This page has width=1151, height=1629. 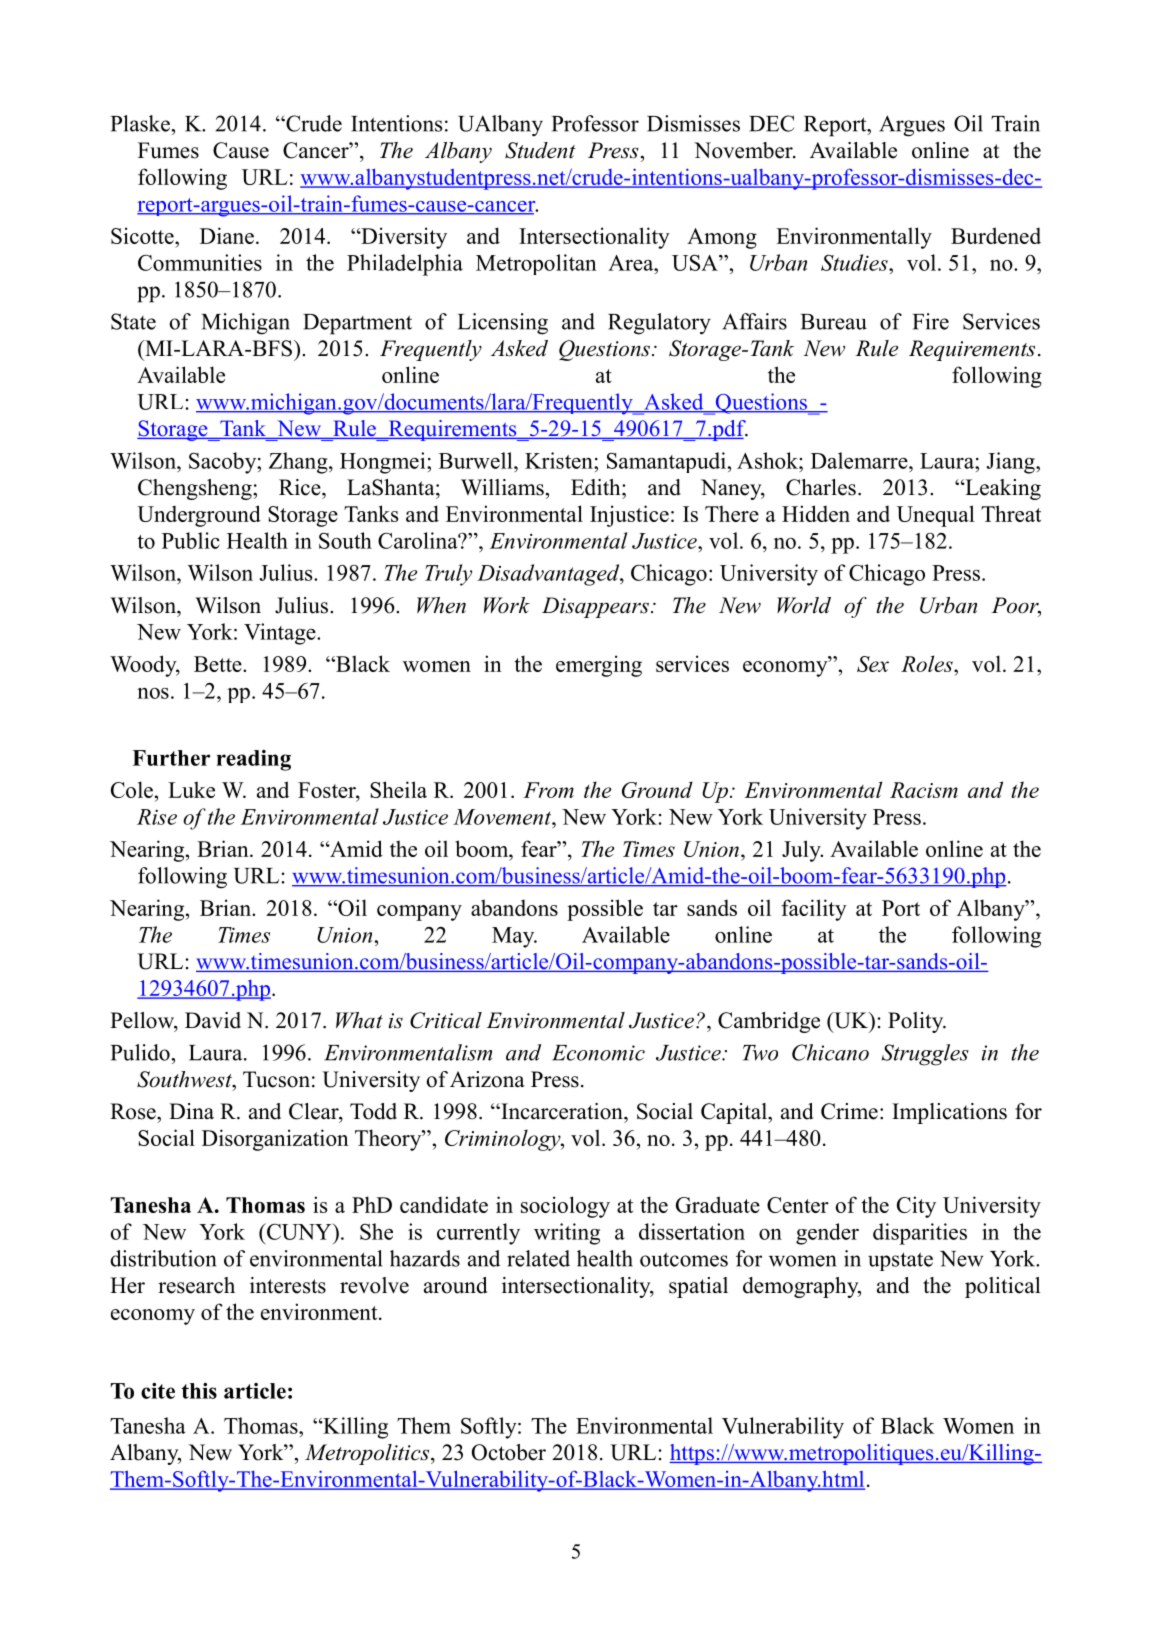 I want to click on political, so click(x=1003, y=1287).
